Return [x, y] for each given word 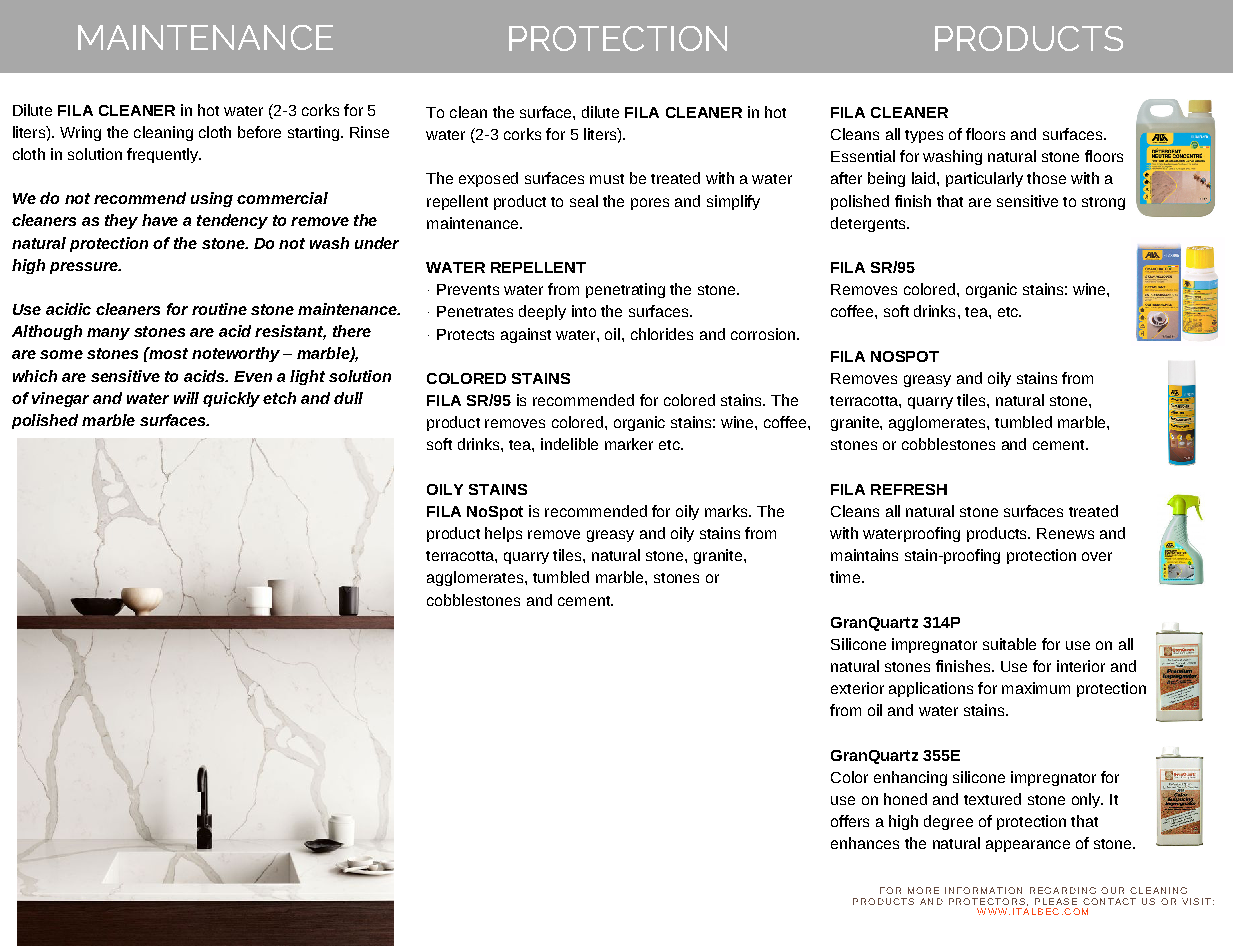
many [108, 334]
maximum [1036, 688]
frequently [164, 155]
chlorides [662, 334]
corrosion [764, 334]
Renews [1065, 533]
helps [503, 534]
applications [931, 689]
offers [850, 821]
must [607, 179]
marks [727, 511]
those [1046, 178]
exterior [857, 688]
